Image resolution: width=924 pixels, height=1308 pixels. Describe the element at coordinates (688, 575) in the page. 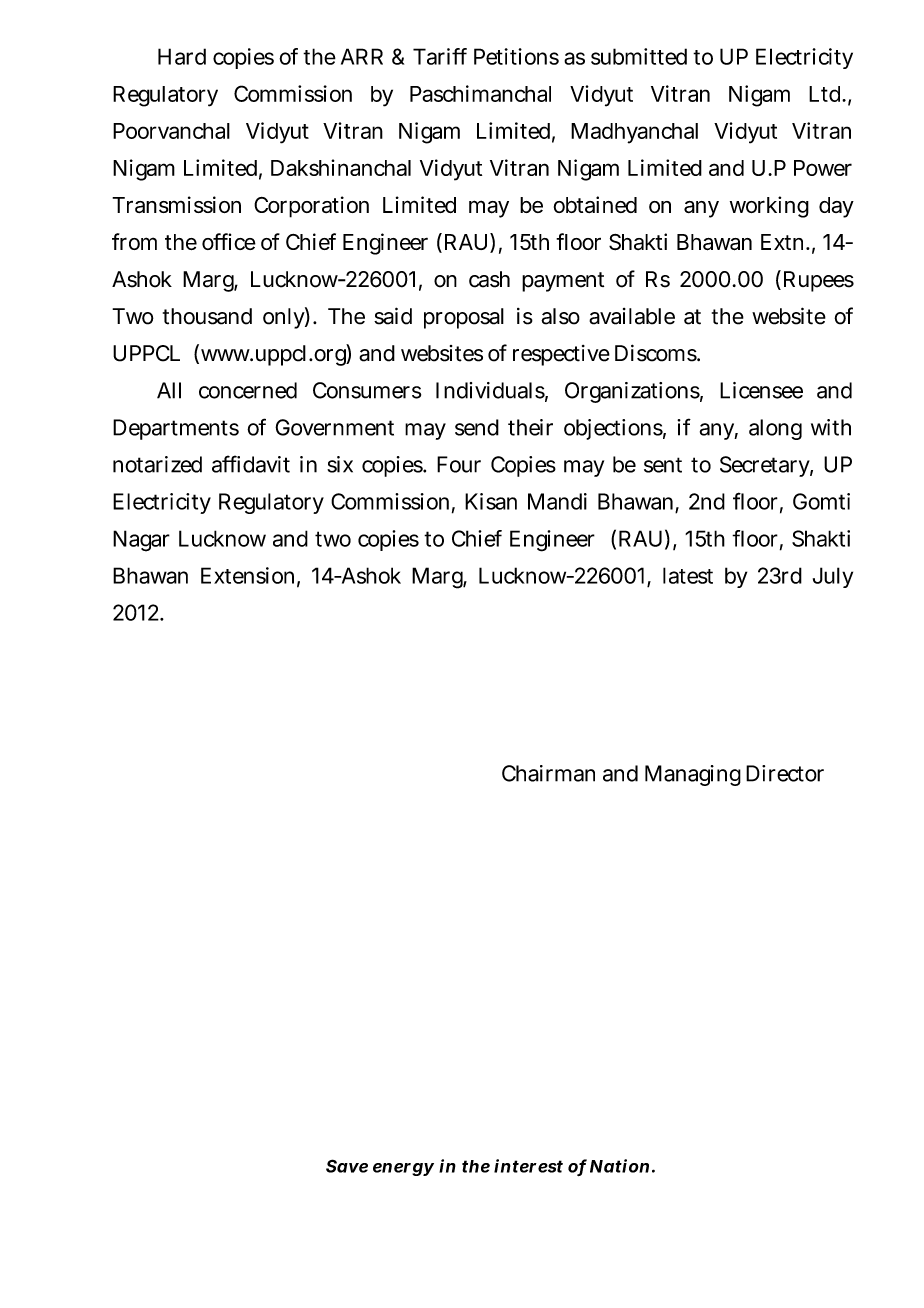

I see `latest` at that location.
